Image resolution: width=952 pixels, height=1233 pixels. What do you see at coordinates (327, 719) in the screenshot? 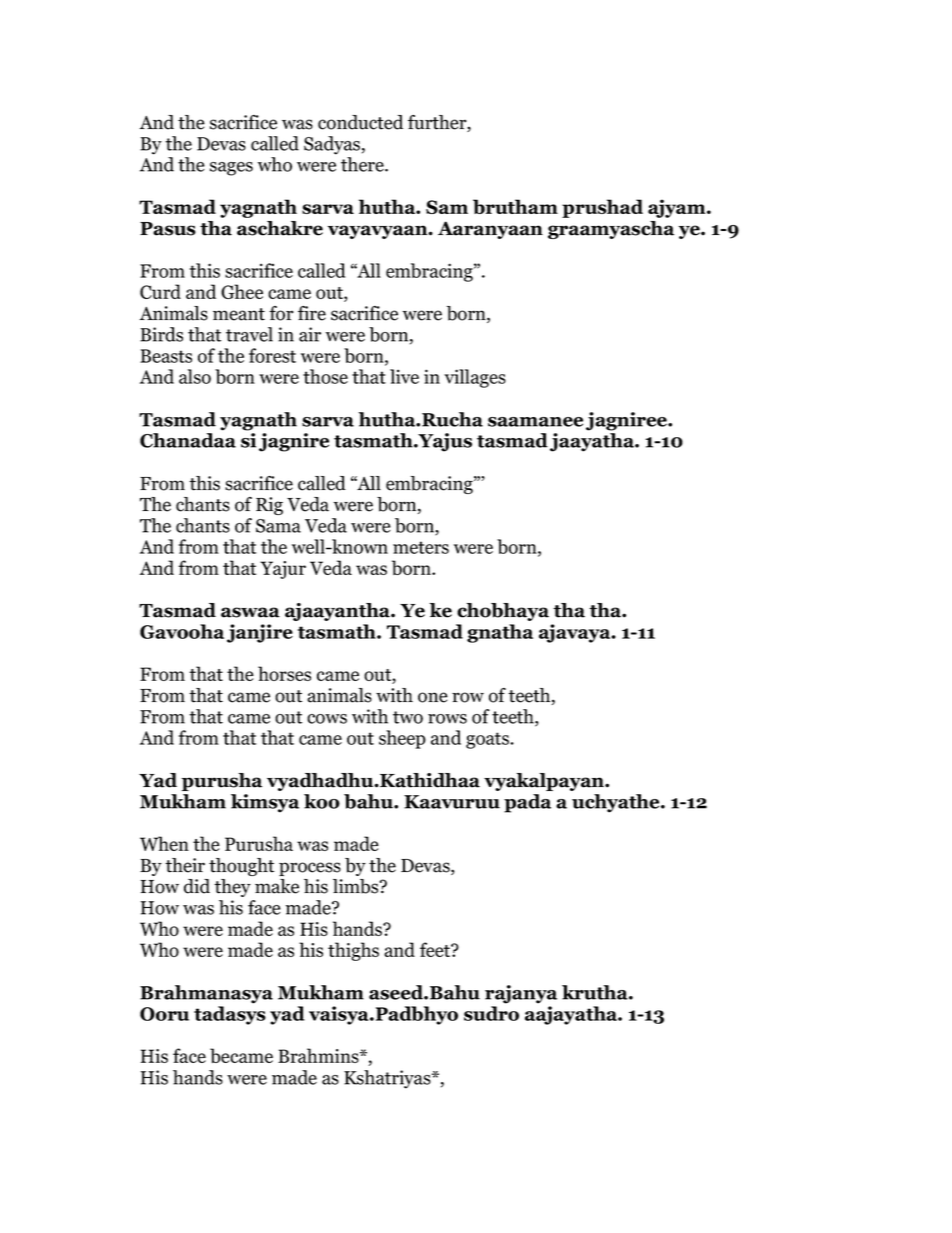
I see `cows` at bounding box center [327, 719].
